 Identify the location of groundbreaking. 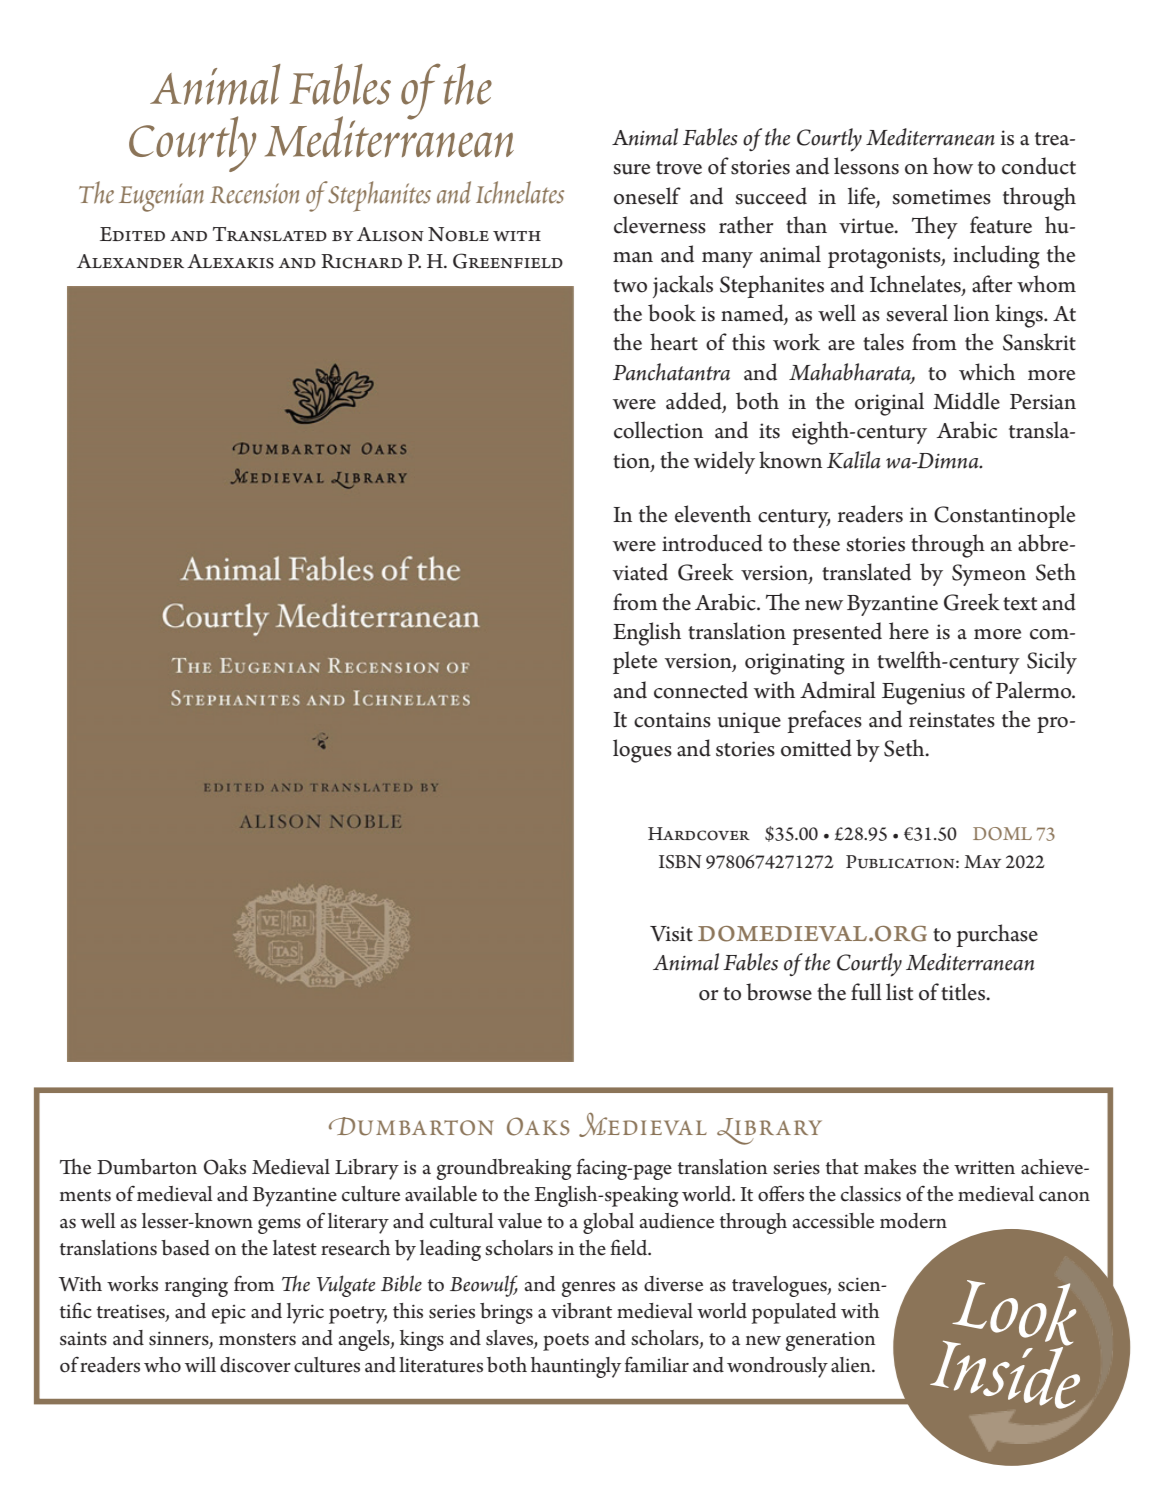
(504, 1169).
